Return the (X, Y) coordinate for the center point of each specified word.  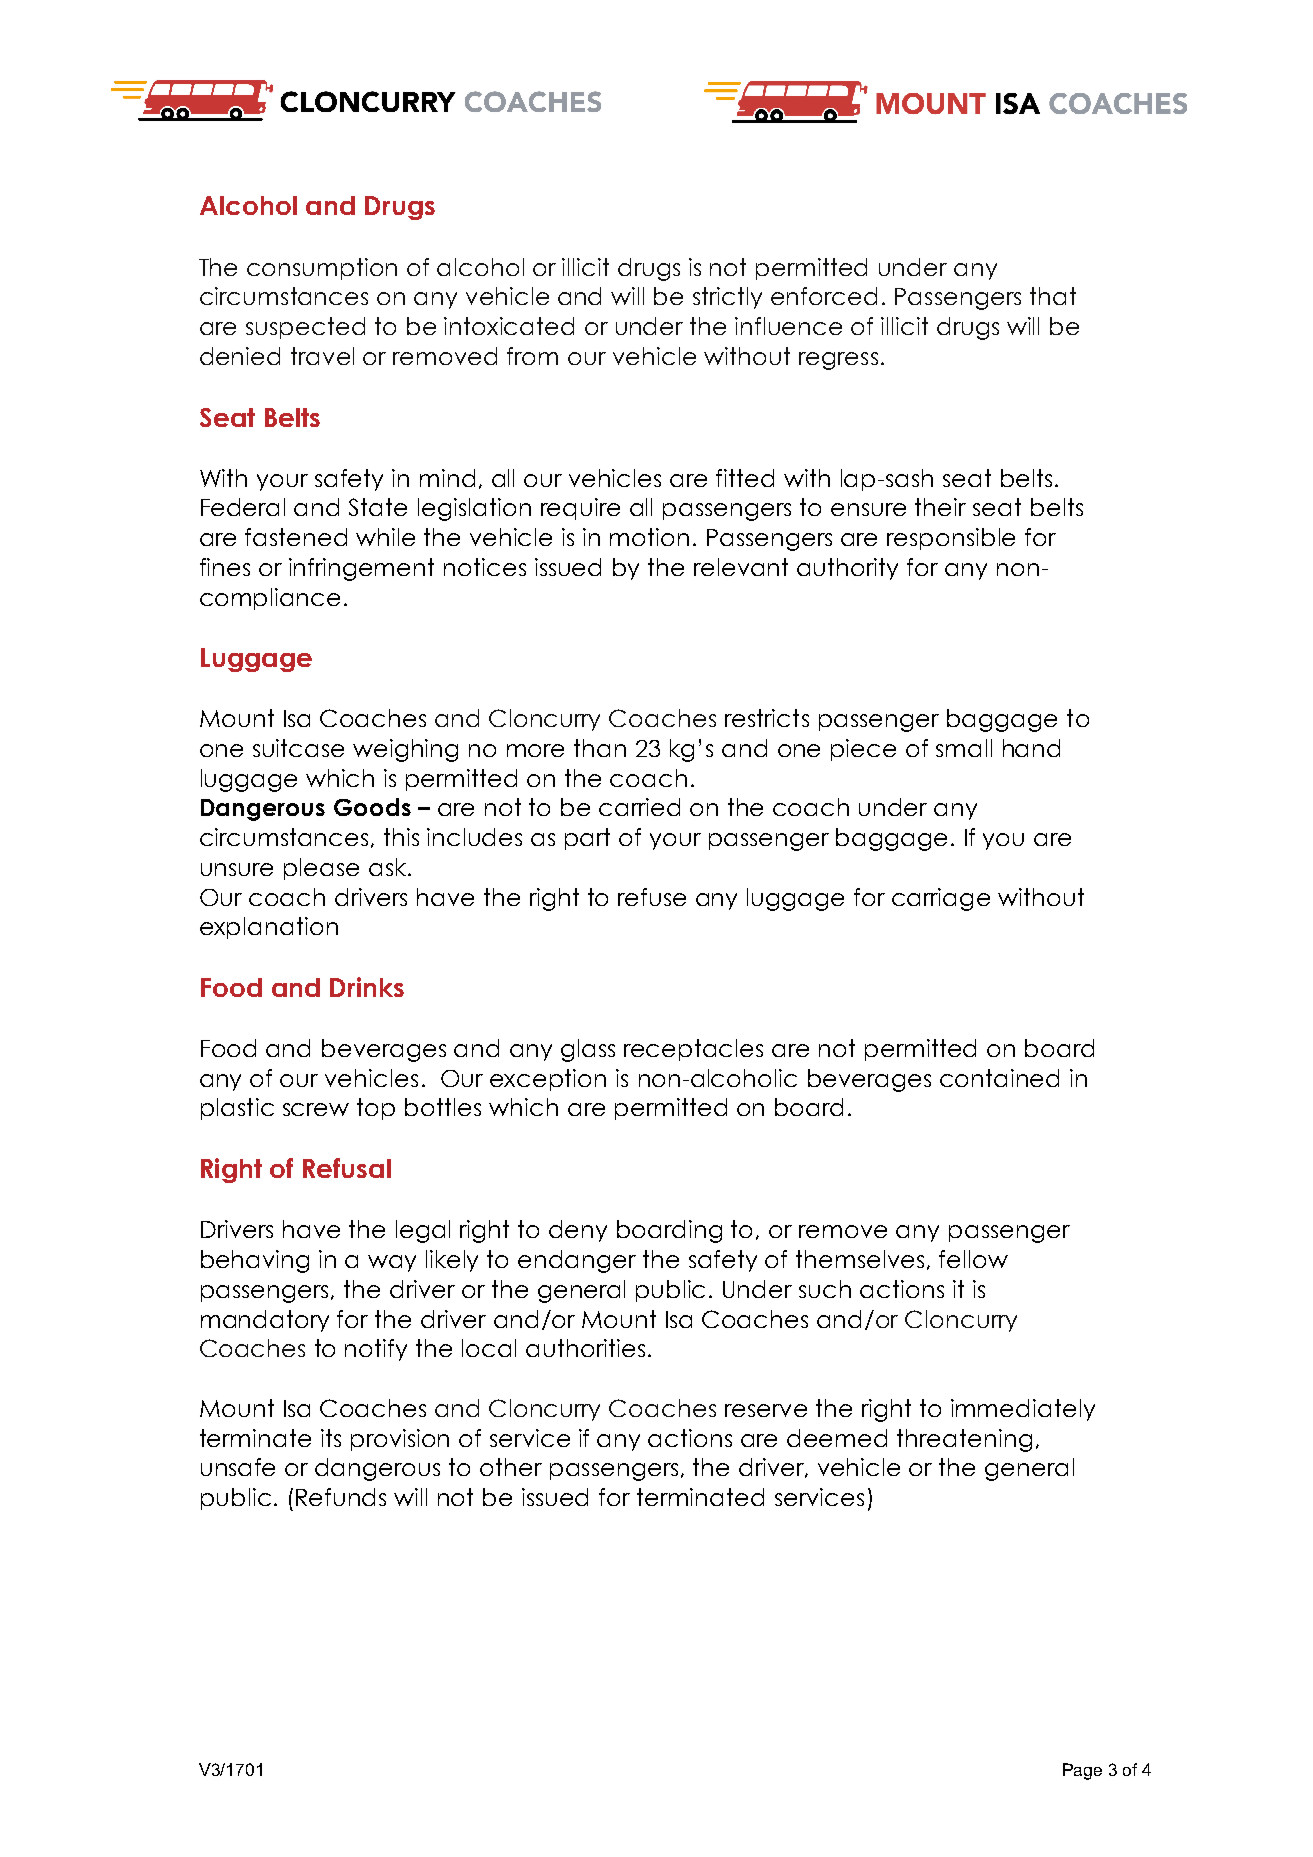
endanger (577, 1261)
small (964, 748)
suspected (305, 328)
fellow (973, 1259)
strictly (727, 298)
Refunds (341, 1497)
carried (639, 807)
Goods (372, 807)
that (1053, 296)
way (392, 1263)
